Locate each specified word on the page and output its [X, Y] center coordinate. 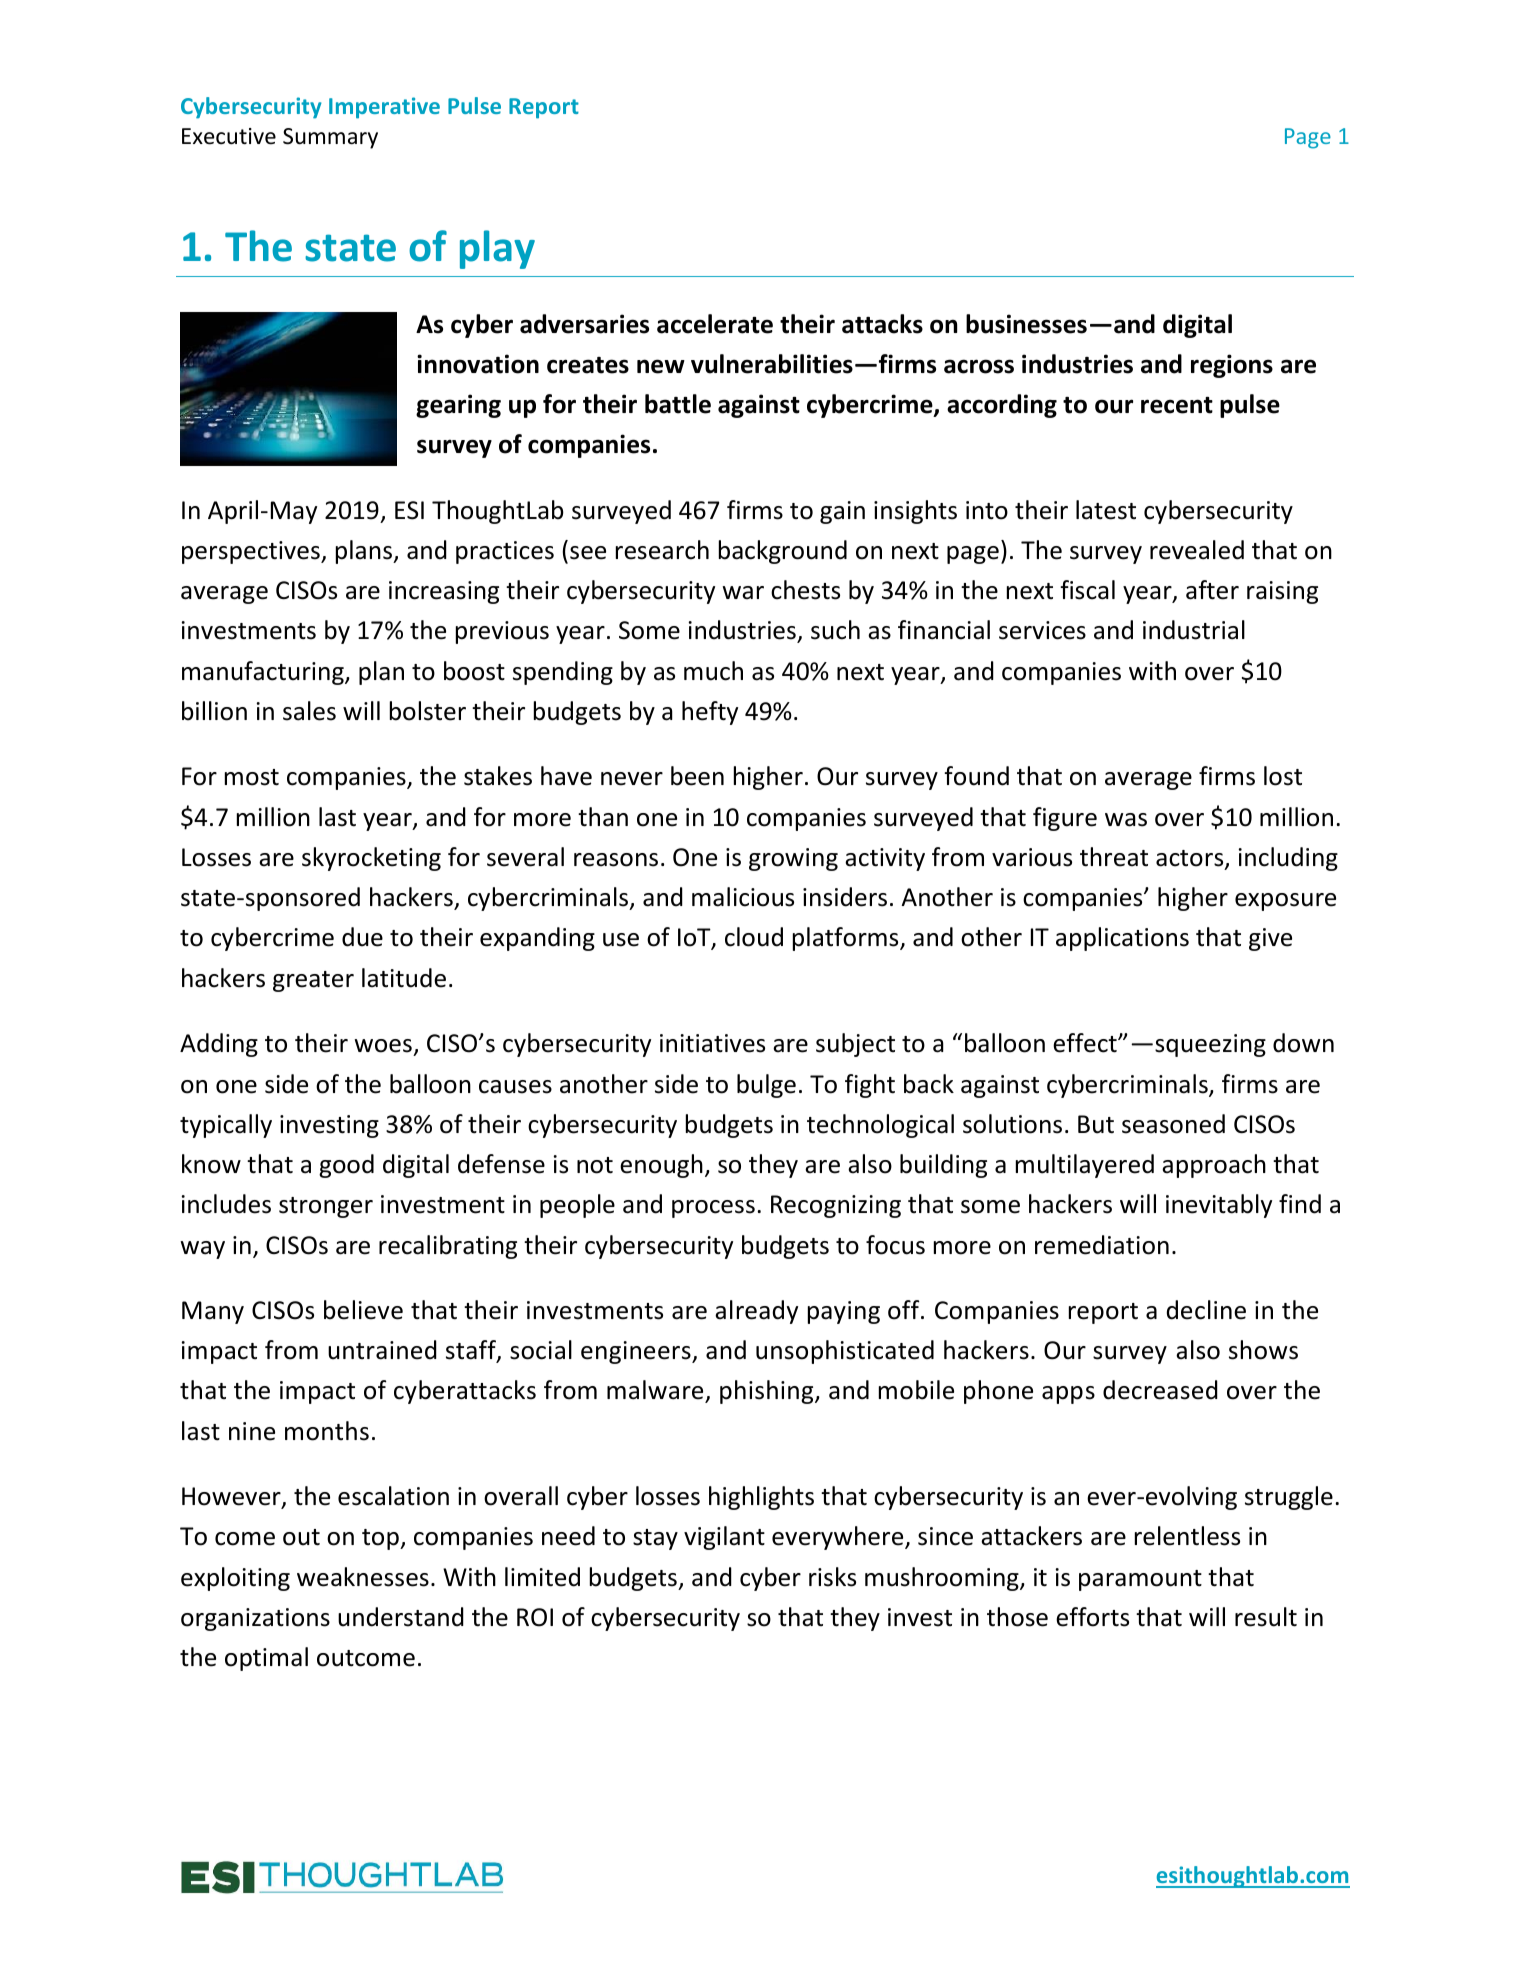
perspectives [252, 552]
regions [1232, 366]
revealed [1197, 550]
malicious [743, 897]
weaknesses [363, 1577]
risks [832, 1577]
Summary [330, 138]
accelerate [715, 324]
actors [1191, 859]
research [662, 550]
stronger [326, 1207]
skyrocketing [371, 859]
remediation [1102, 1245]
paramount [1140, 1580]
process [713, 1209]
